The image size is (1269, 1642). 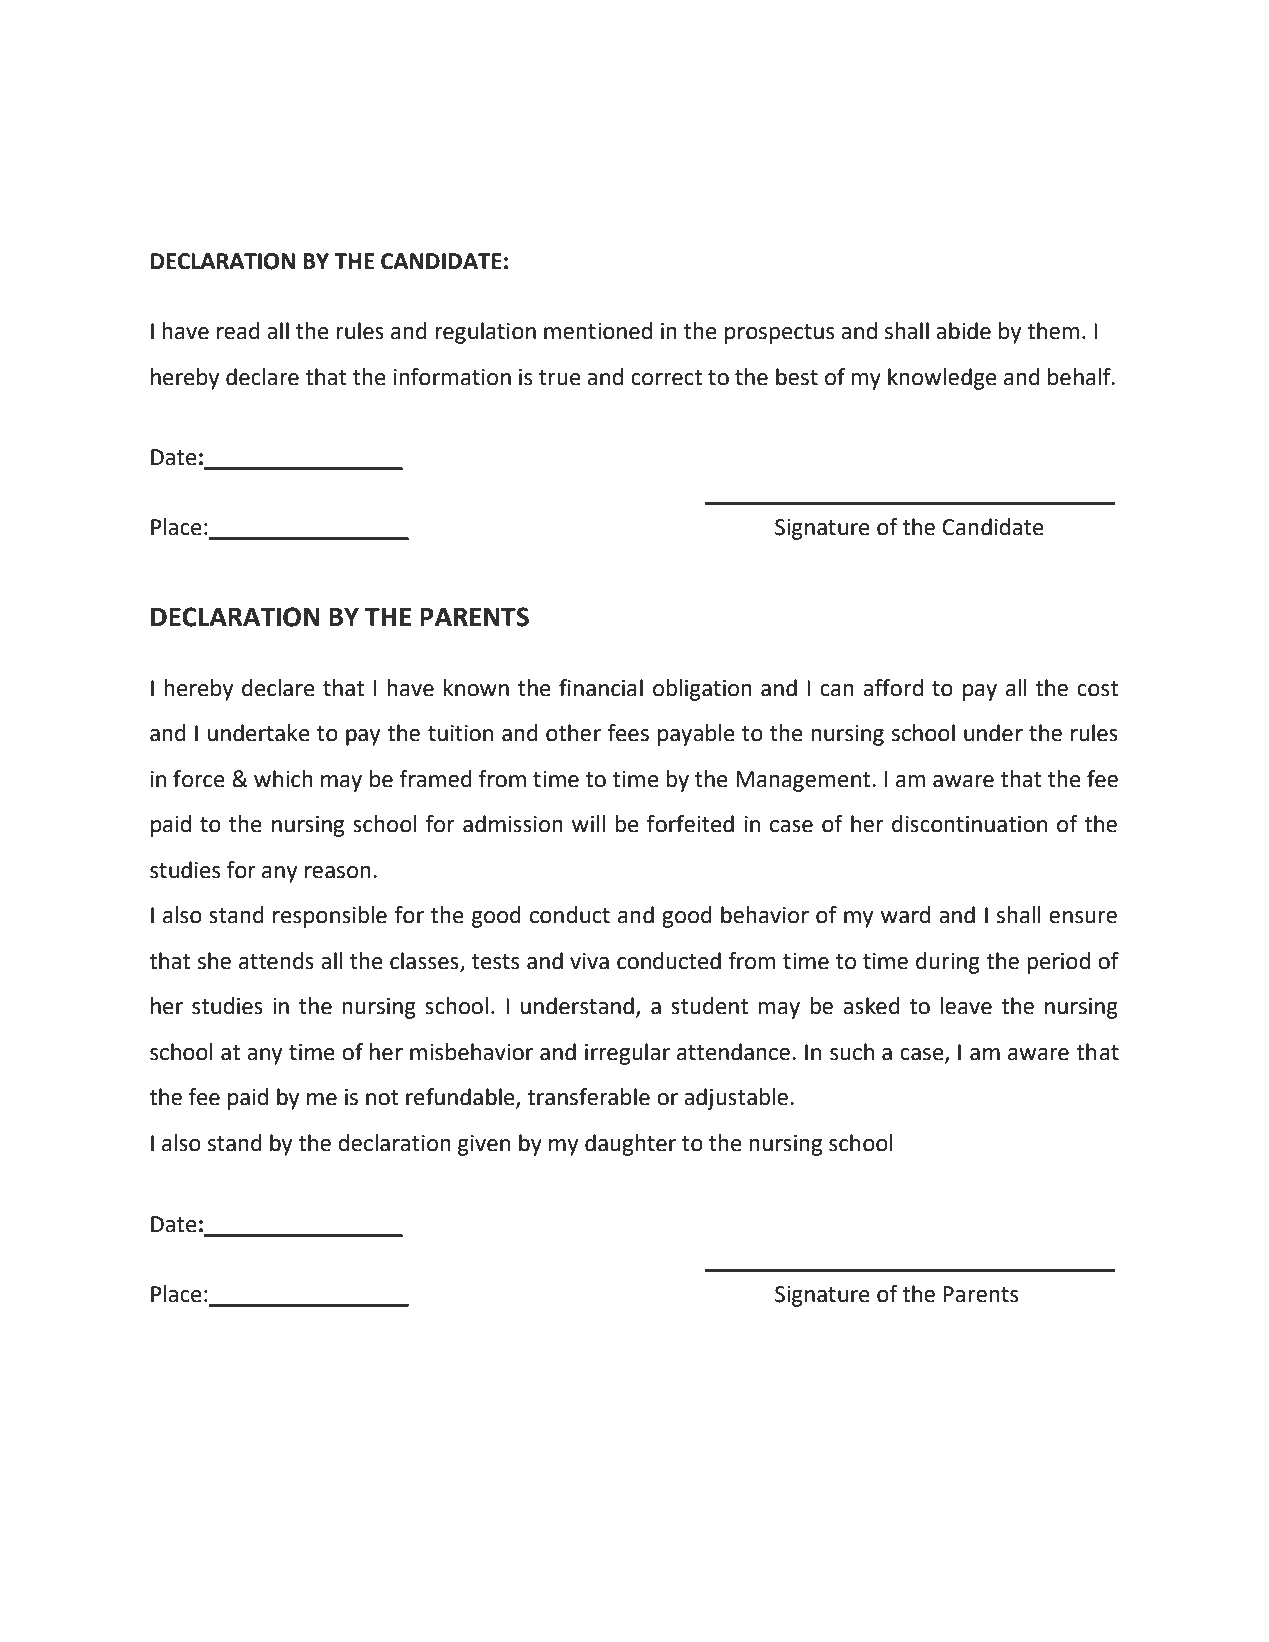 I want to click on not, so click(x=382, y=1098).
